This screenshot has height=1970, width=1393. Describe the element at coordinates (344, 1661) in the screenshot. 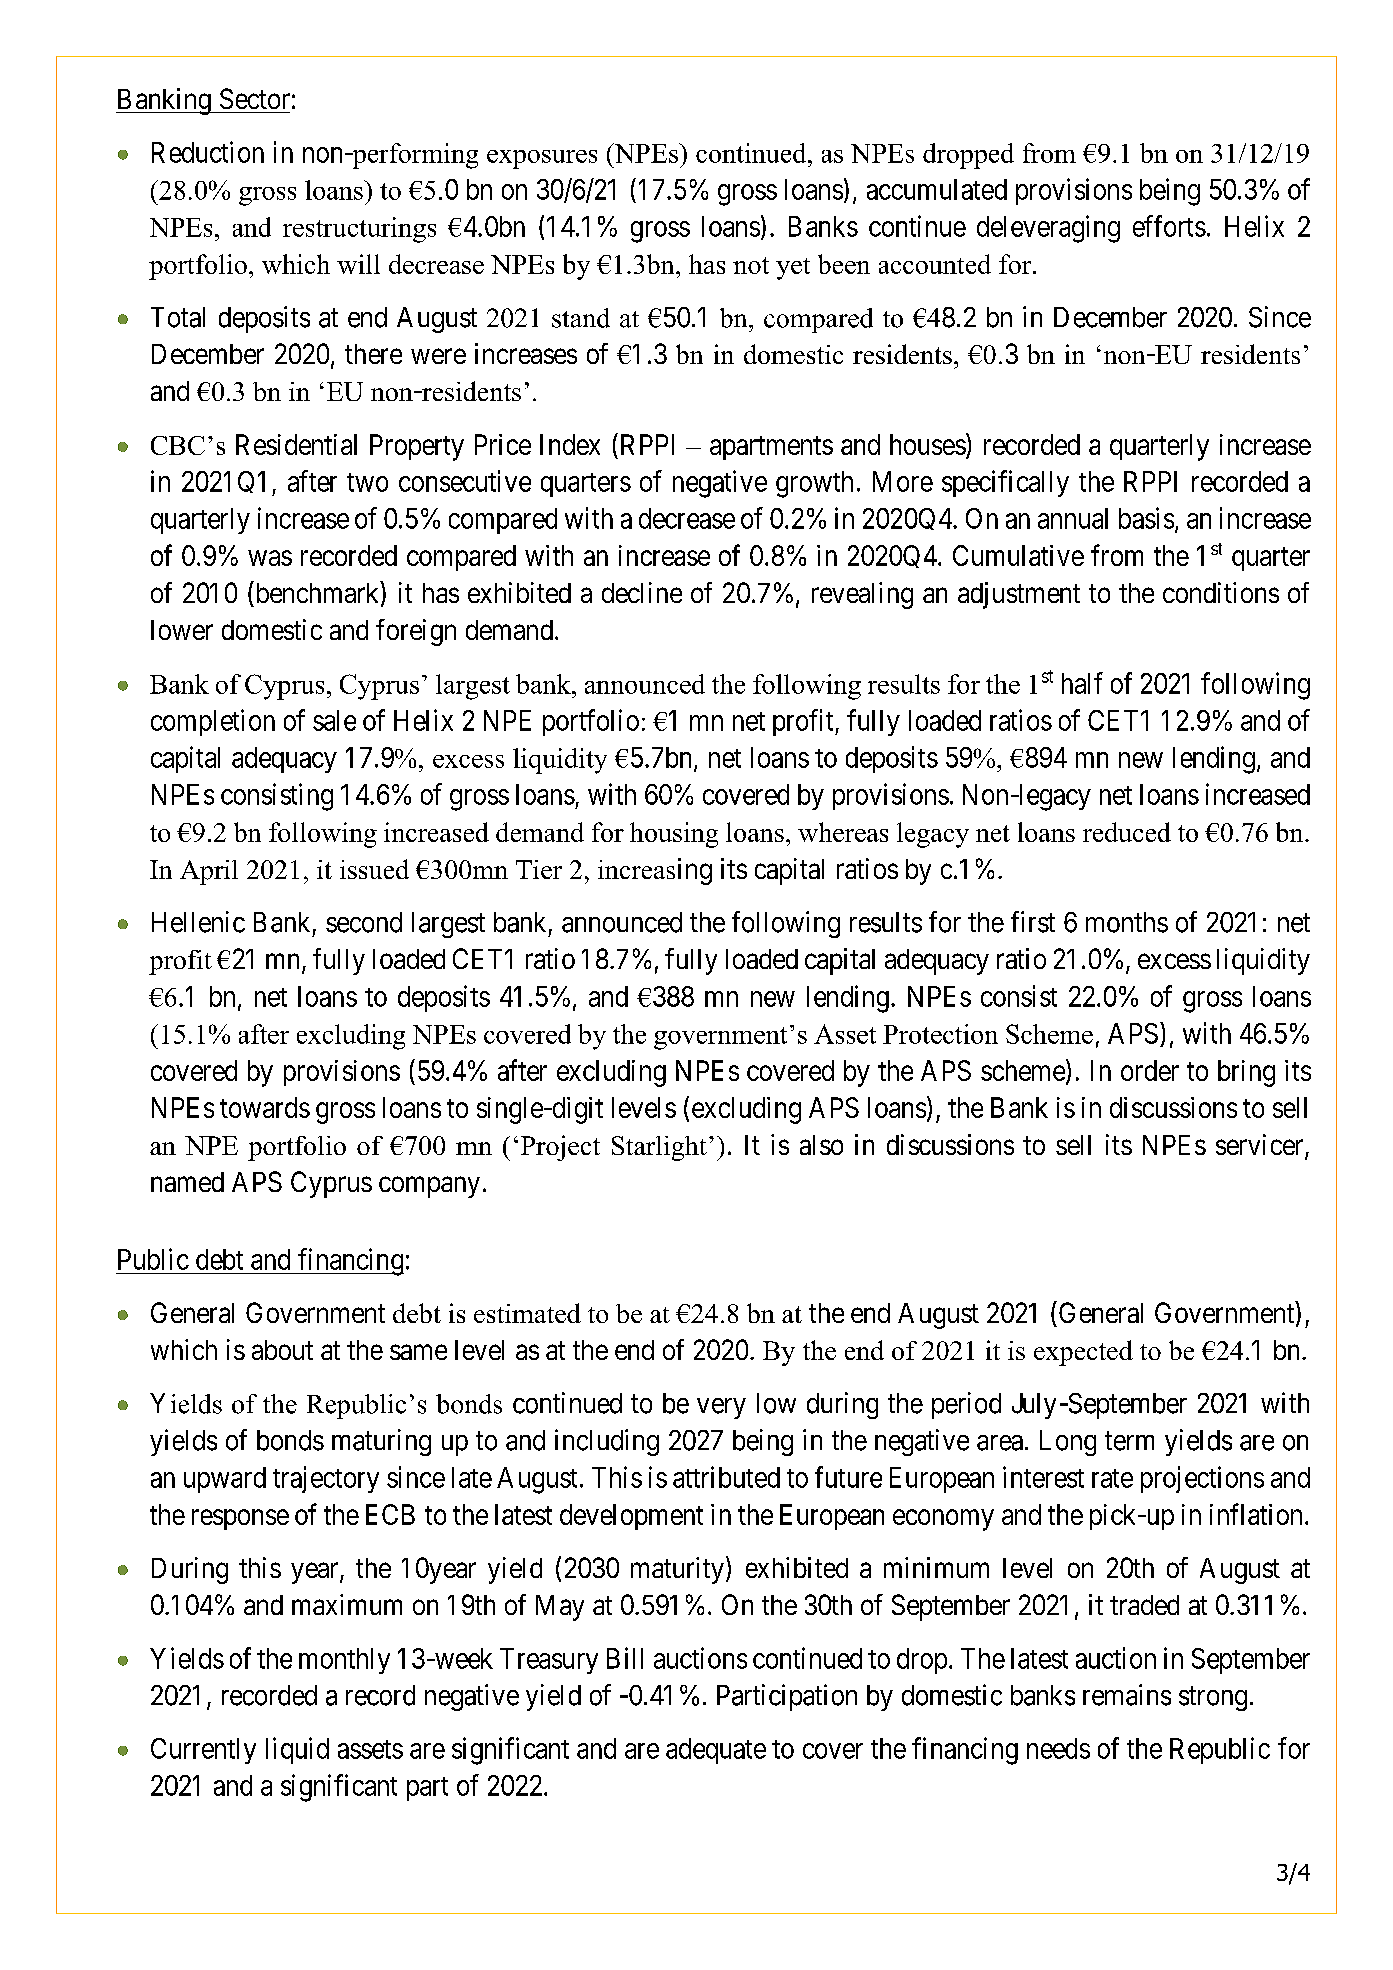

I see `monthly` at that location.
